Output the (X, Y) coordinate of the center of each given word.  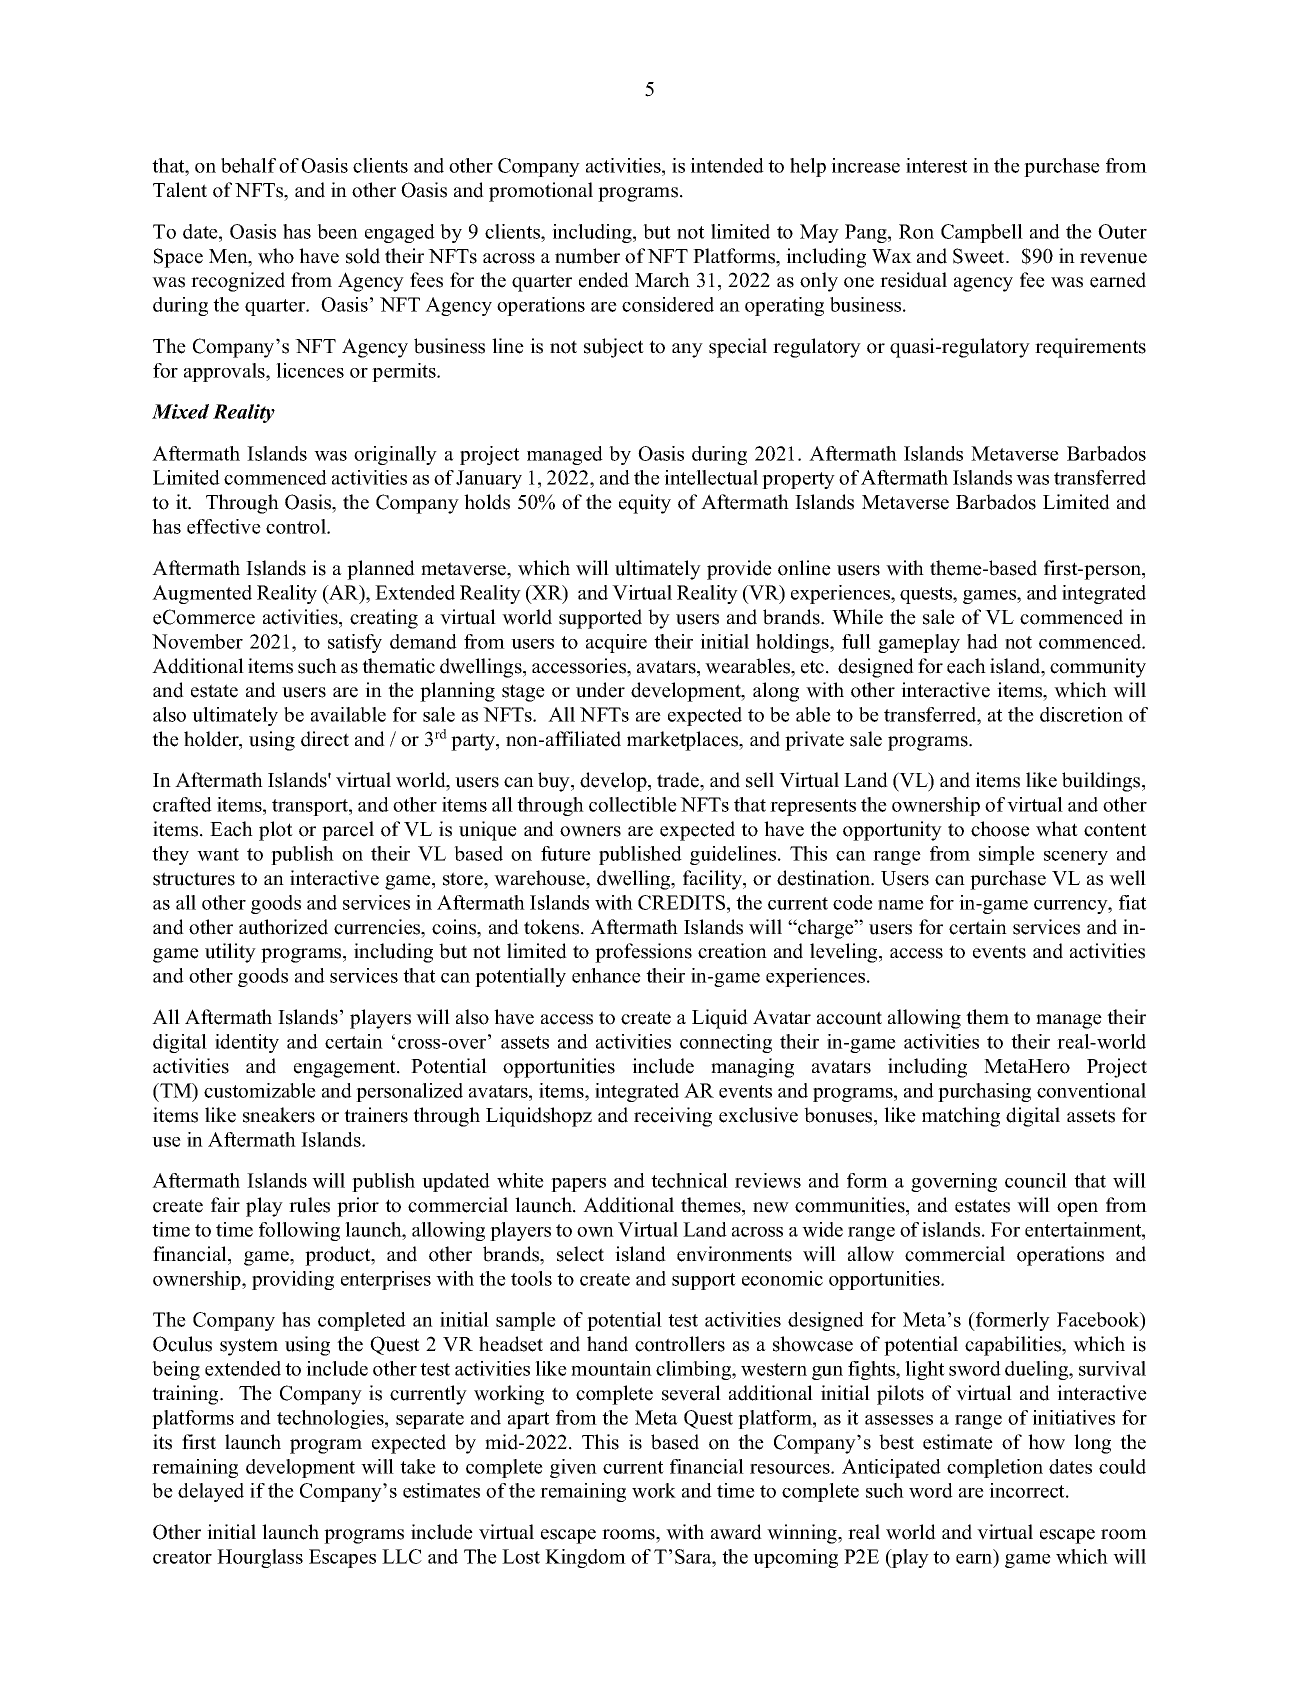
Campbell (982, 233)
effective (224, 526)
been (337, 231)
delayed (211, 1492)
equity (645, 504)
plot (276, 831)
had (982, 641)
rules (309, 1205)
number (587, 256)
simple (1007, 855)
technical (689, 1180)
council (1036, 1180)
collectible (633, 804)
